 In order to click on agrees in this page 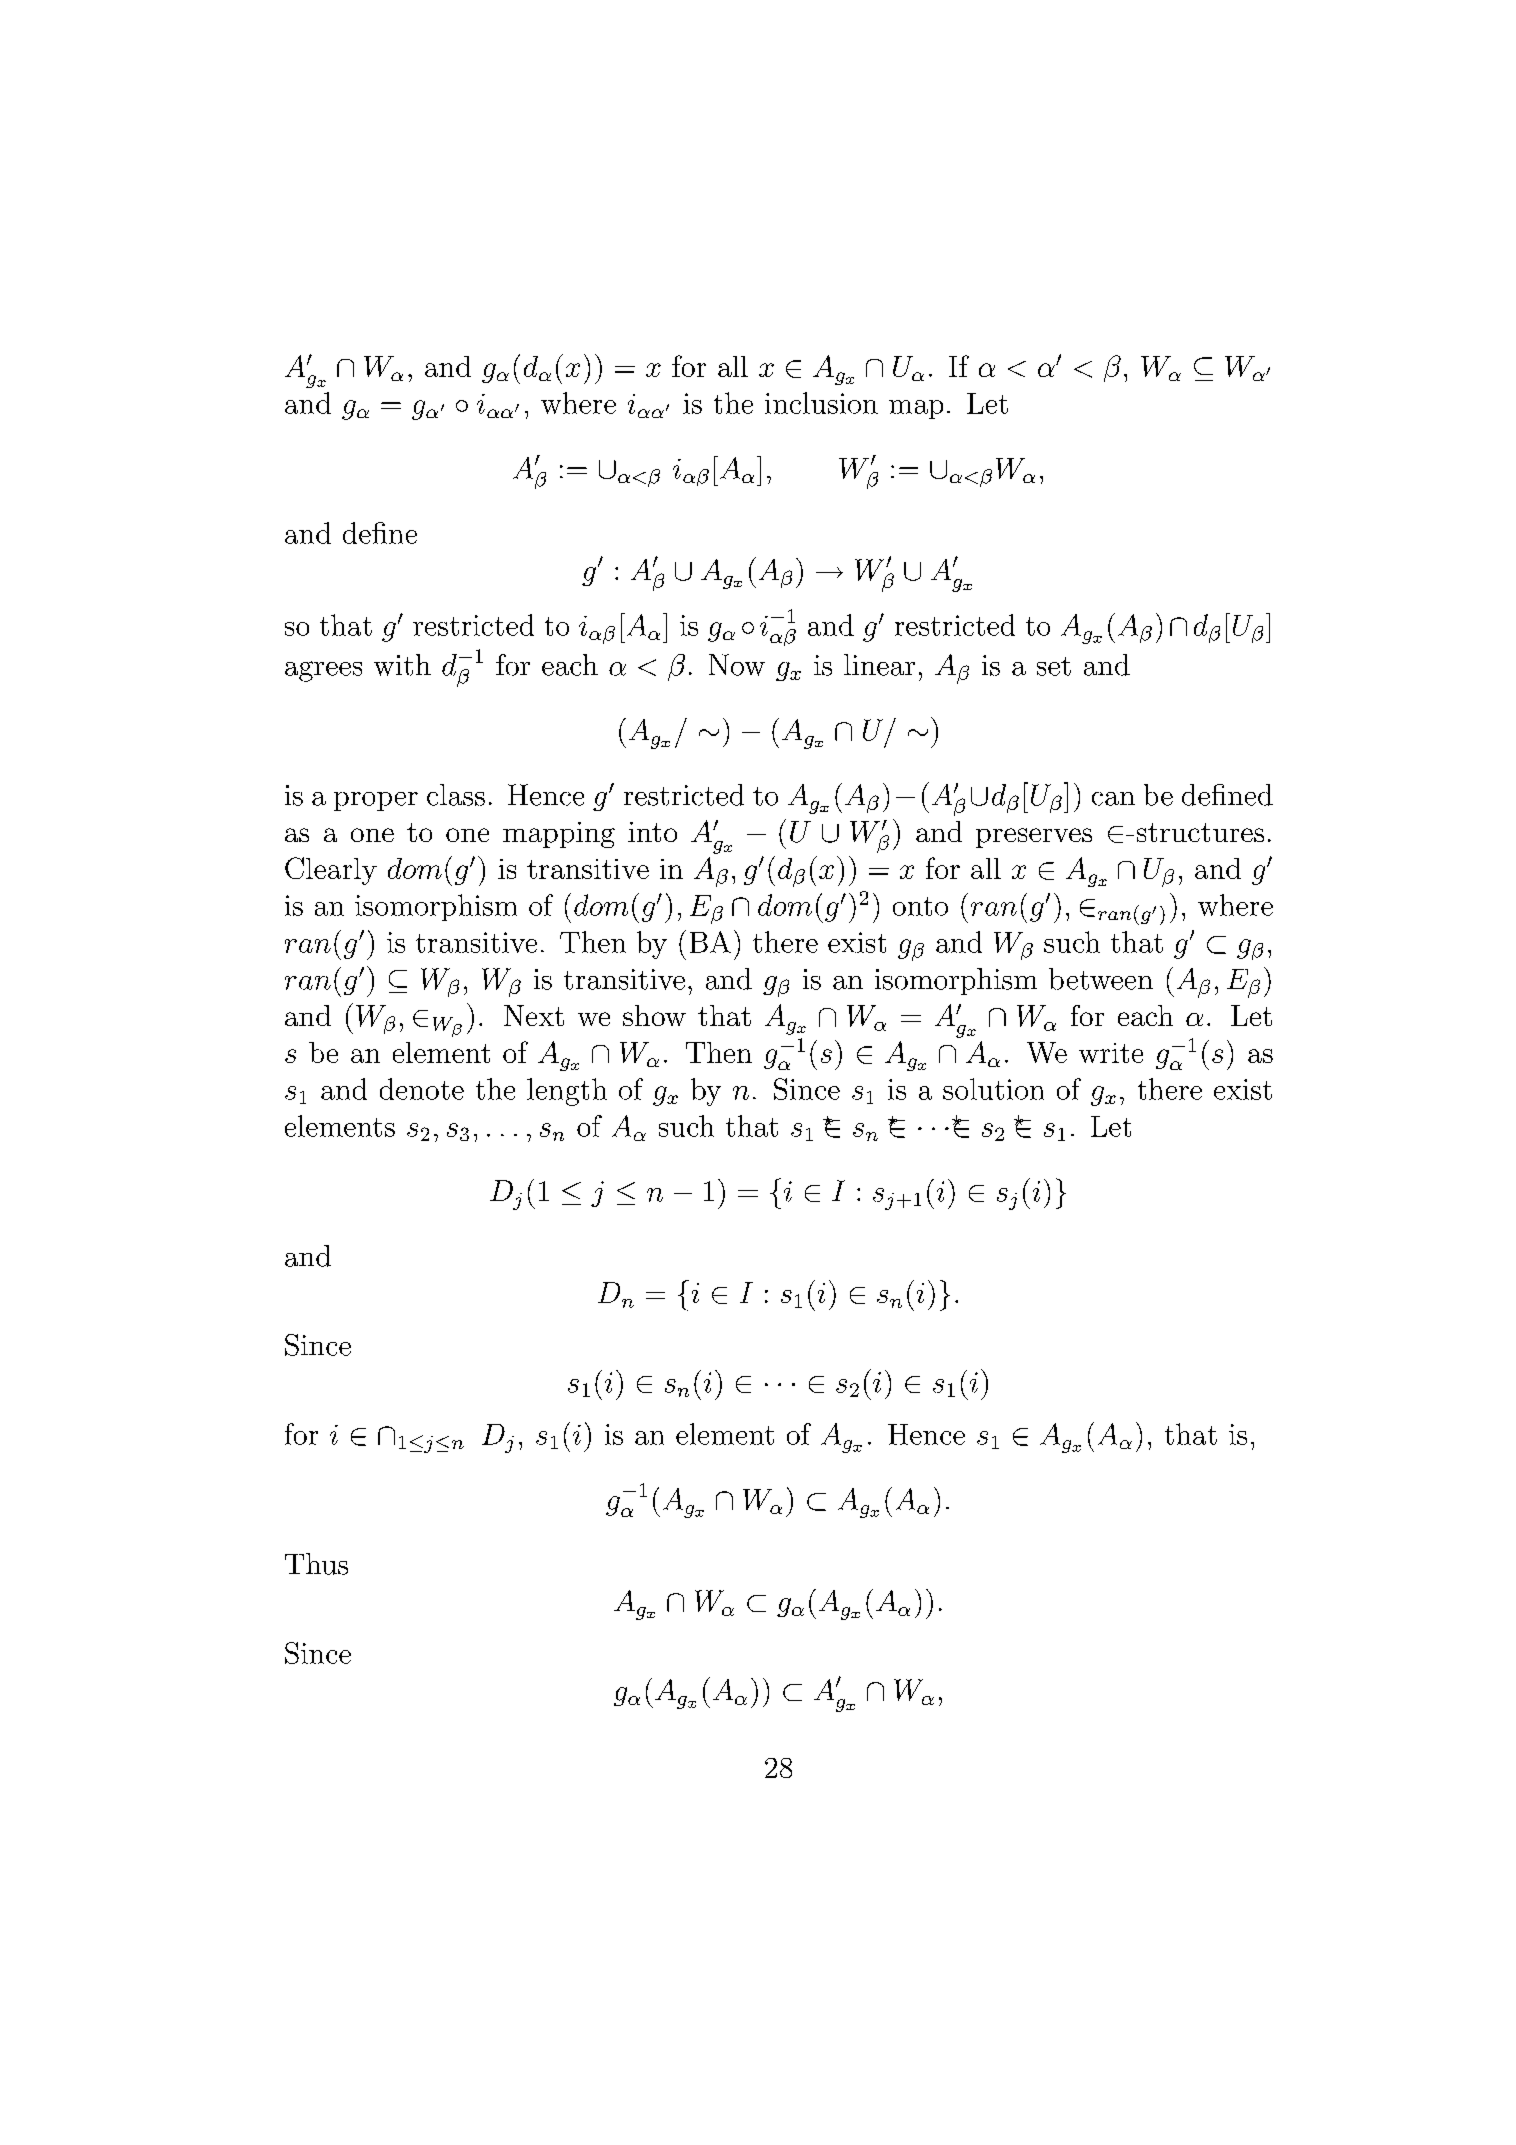, I will do `click(323, 671)`.
